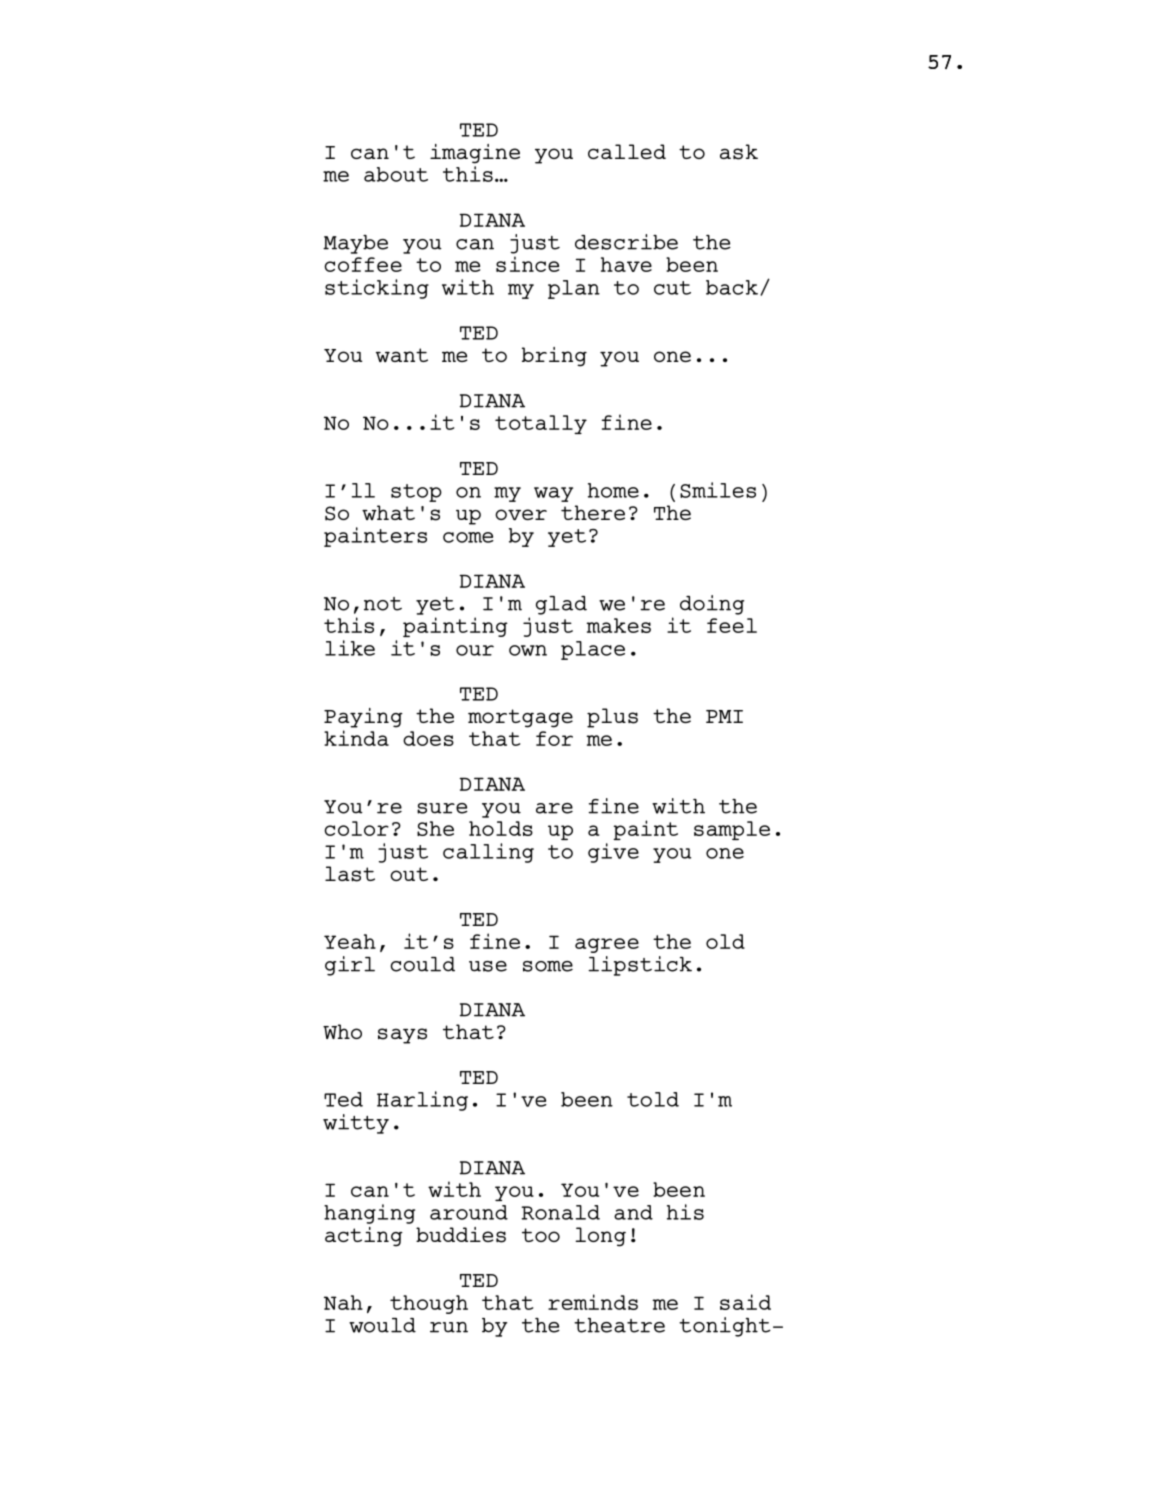 This screenshot has height=1489, width=1151. I want to click on about, so click(396, 174).
